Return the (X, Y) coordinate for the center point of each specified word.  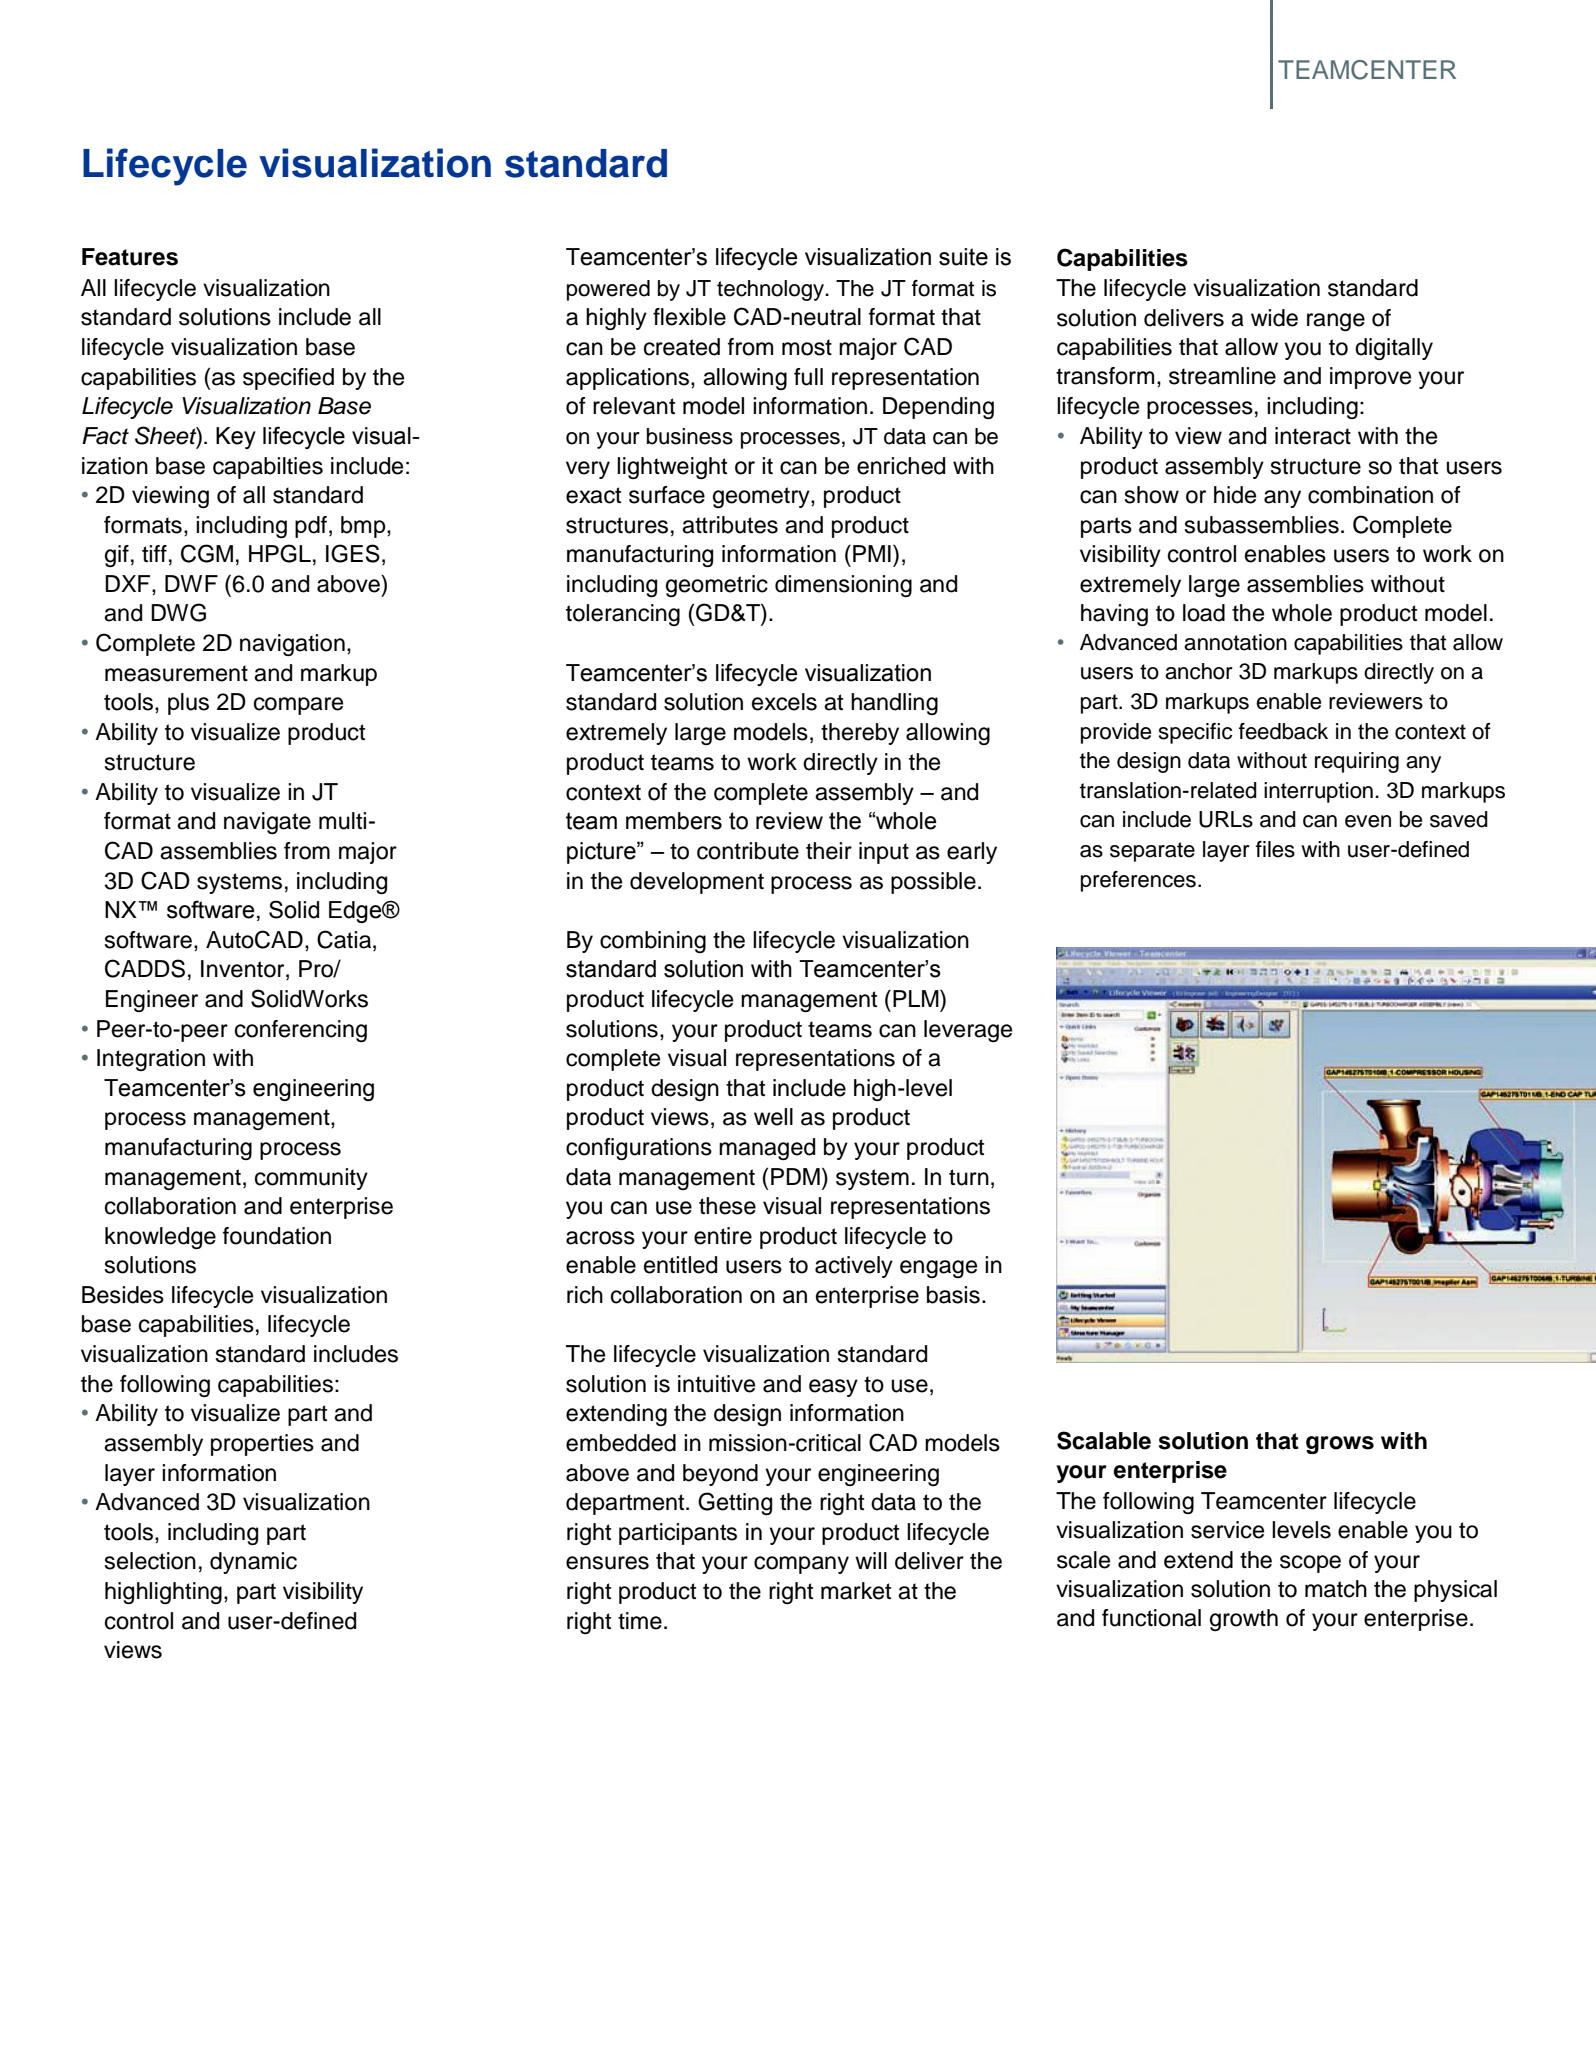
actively (854, 1267)
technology (772, 290)
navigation (292, 645)
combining (653, 942)
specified (288, 379)
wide (1274, 318)
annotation (1235, 642)
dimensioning (843, 586)
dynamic (253, 1563)
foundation (277, 1236)
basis (953, 1295)
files (1275, 849)
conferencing (301, 1031)
